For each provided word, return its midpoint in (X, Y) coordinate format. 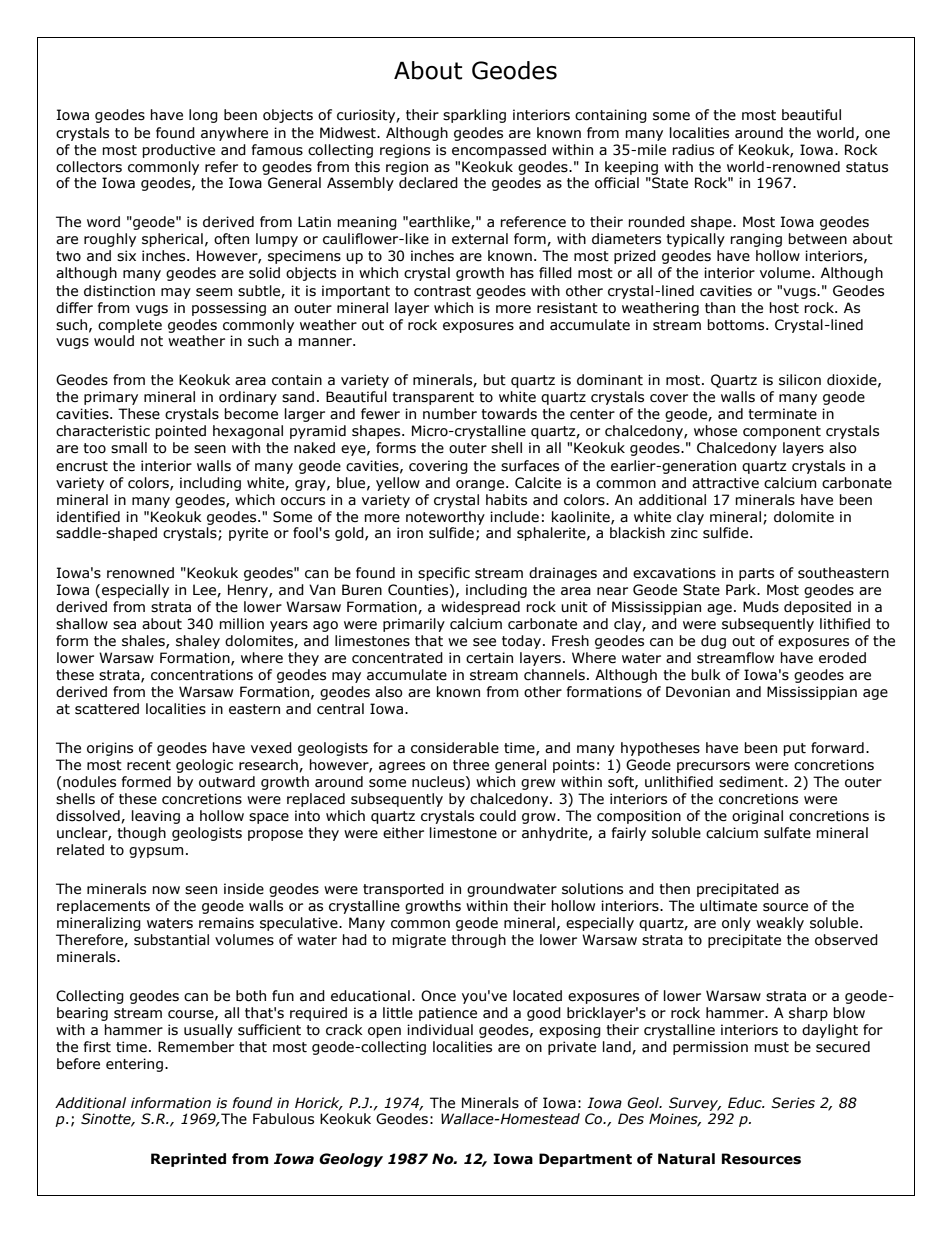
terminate (782, 414)
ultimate (728, 906)
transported (403, 890)
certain (489, 658)
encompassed (499, 151)
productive (178, 151)
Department (585, 1160)
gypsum (156, 852)
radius (693, 150)
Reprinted (188, 1160)
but (494, 380)
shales (144, 641)
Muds (761, 607)
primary (111, 398)
